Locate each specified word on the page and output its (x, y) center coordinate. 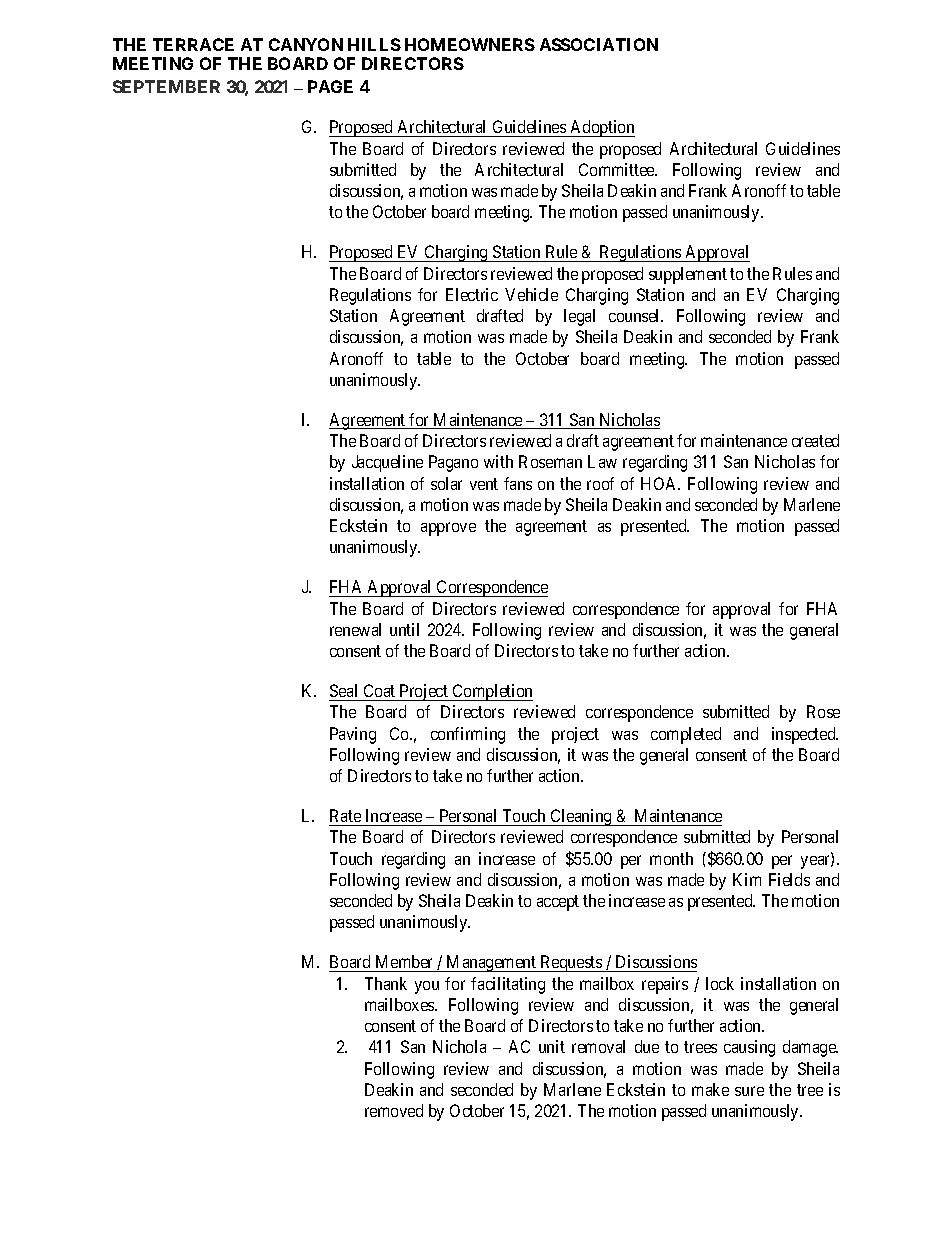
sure (749, 1091)
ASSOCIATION (599, 44)
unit (552, 1046)
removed (394, 1110)
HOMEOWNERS (470, 44)
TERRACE (193, 44)
